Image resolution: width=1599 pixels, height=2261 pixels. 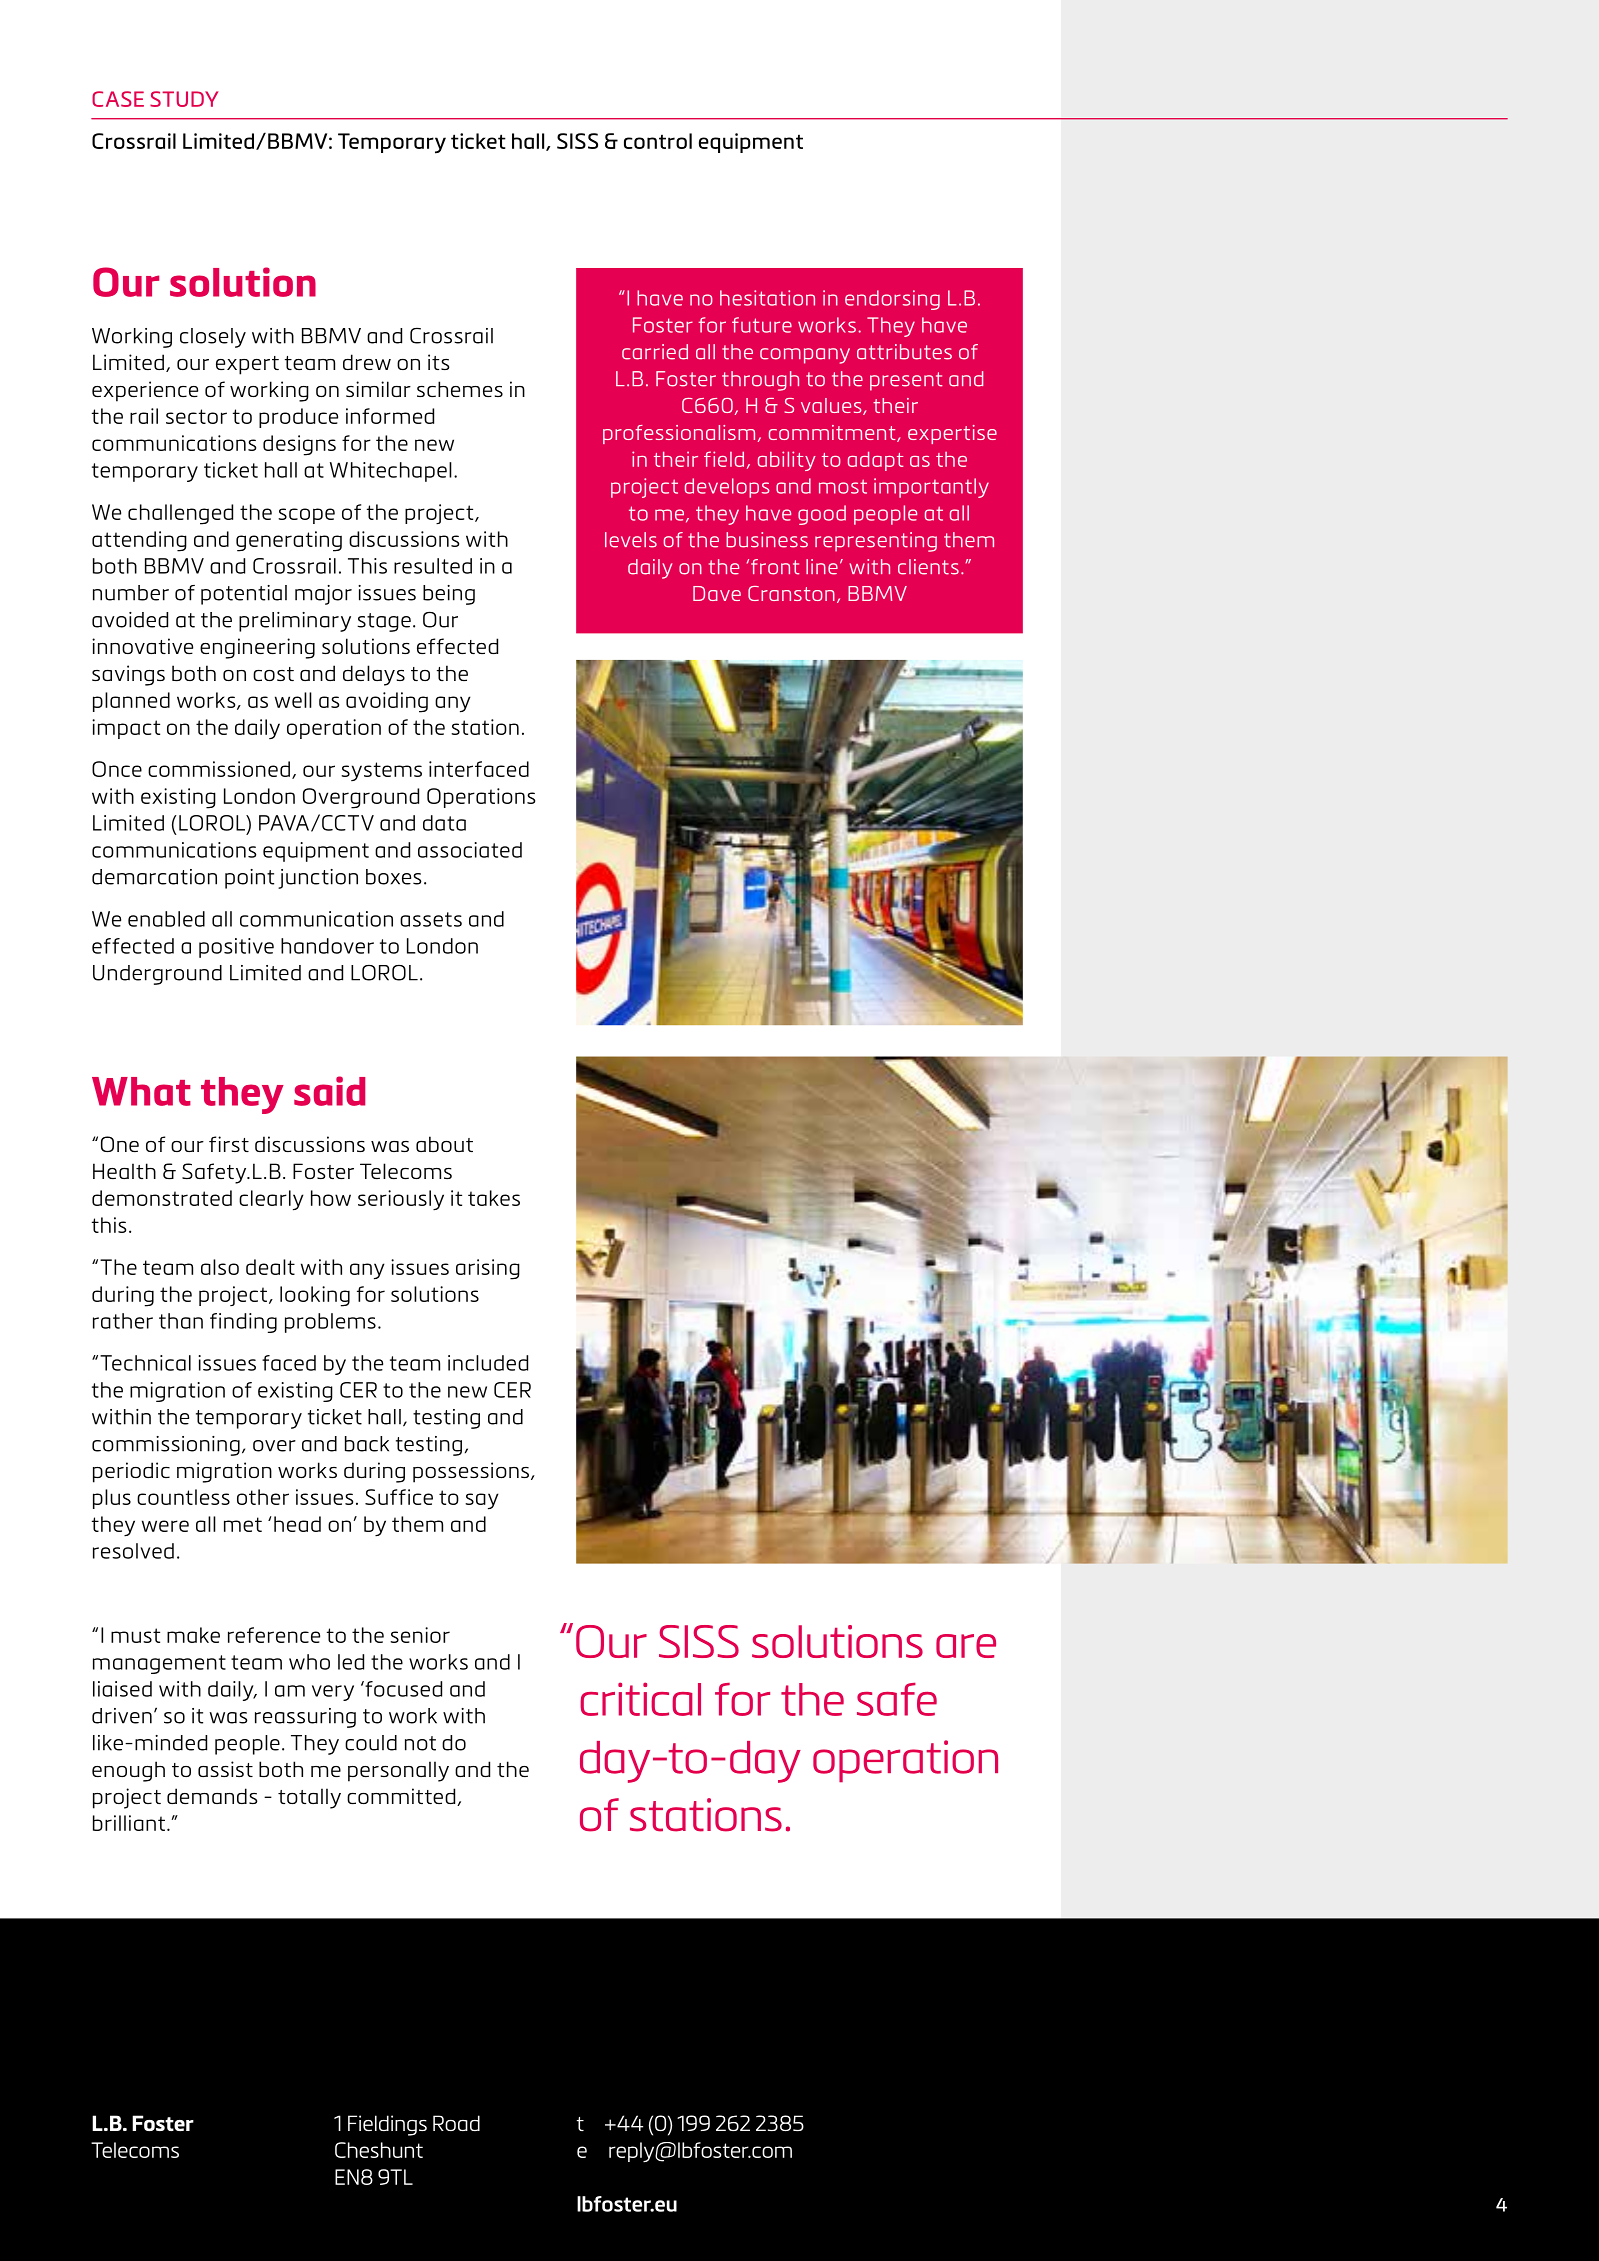 What do you see at coordinates (129, 1823) in the screenshot?
I see `brilliant` at bounding box center [129, 1823].
